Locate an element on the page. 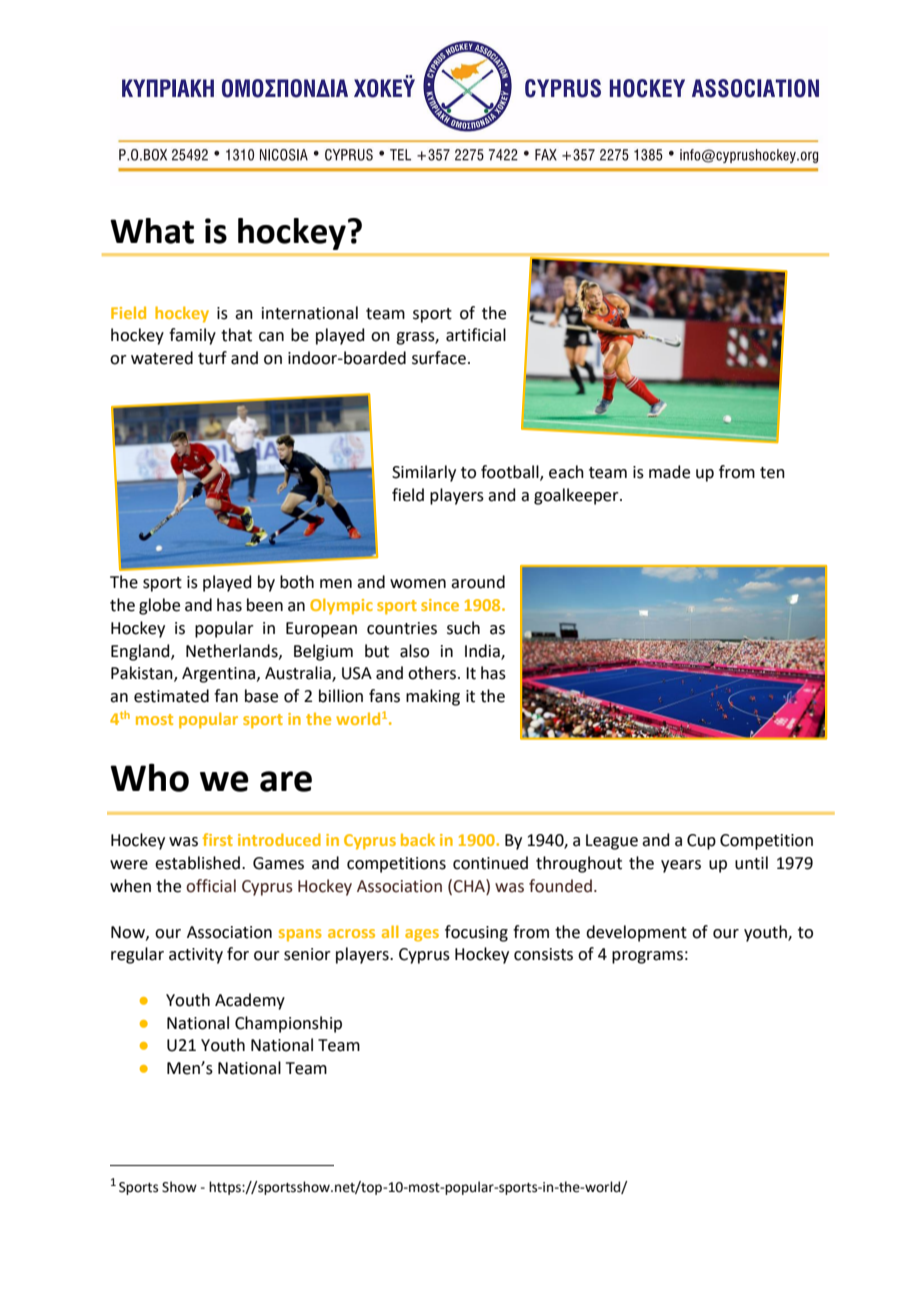  turf is located at coordinates (212, 358).
